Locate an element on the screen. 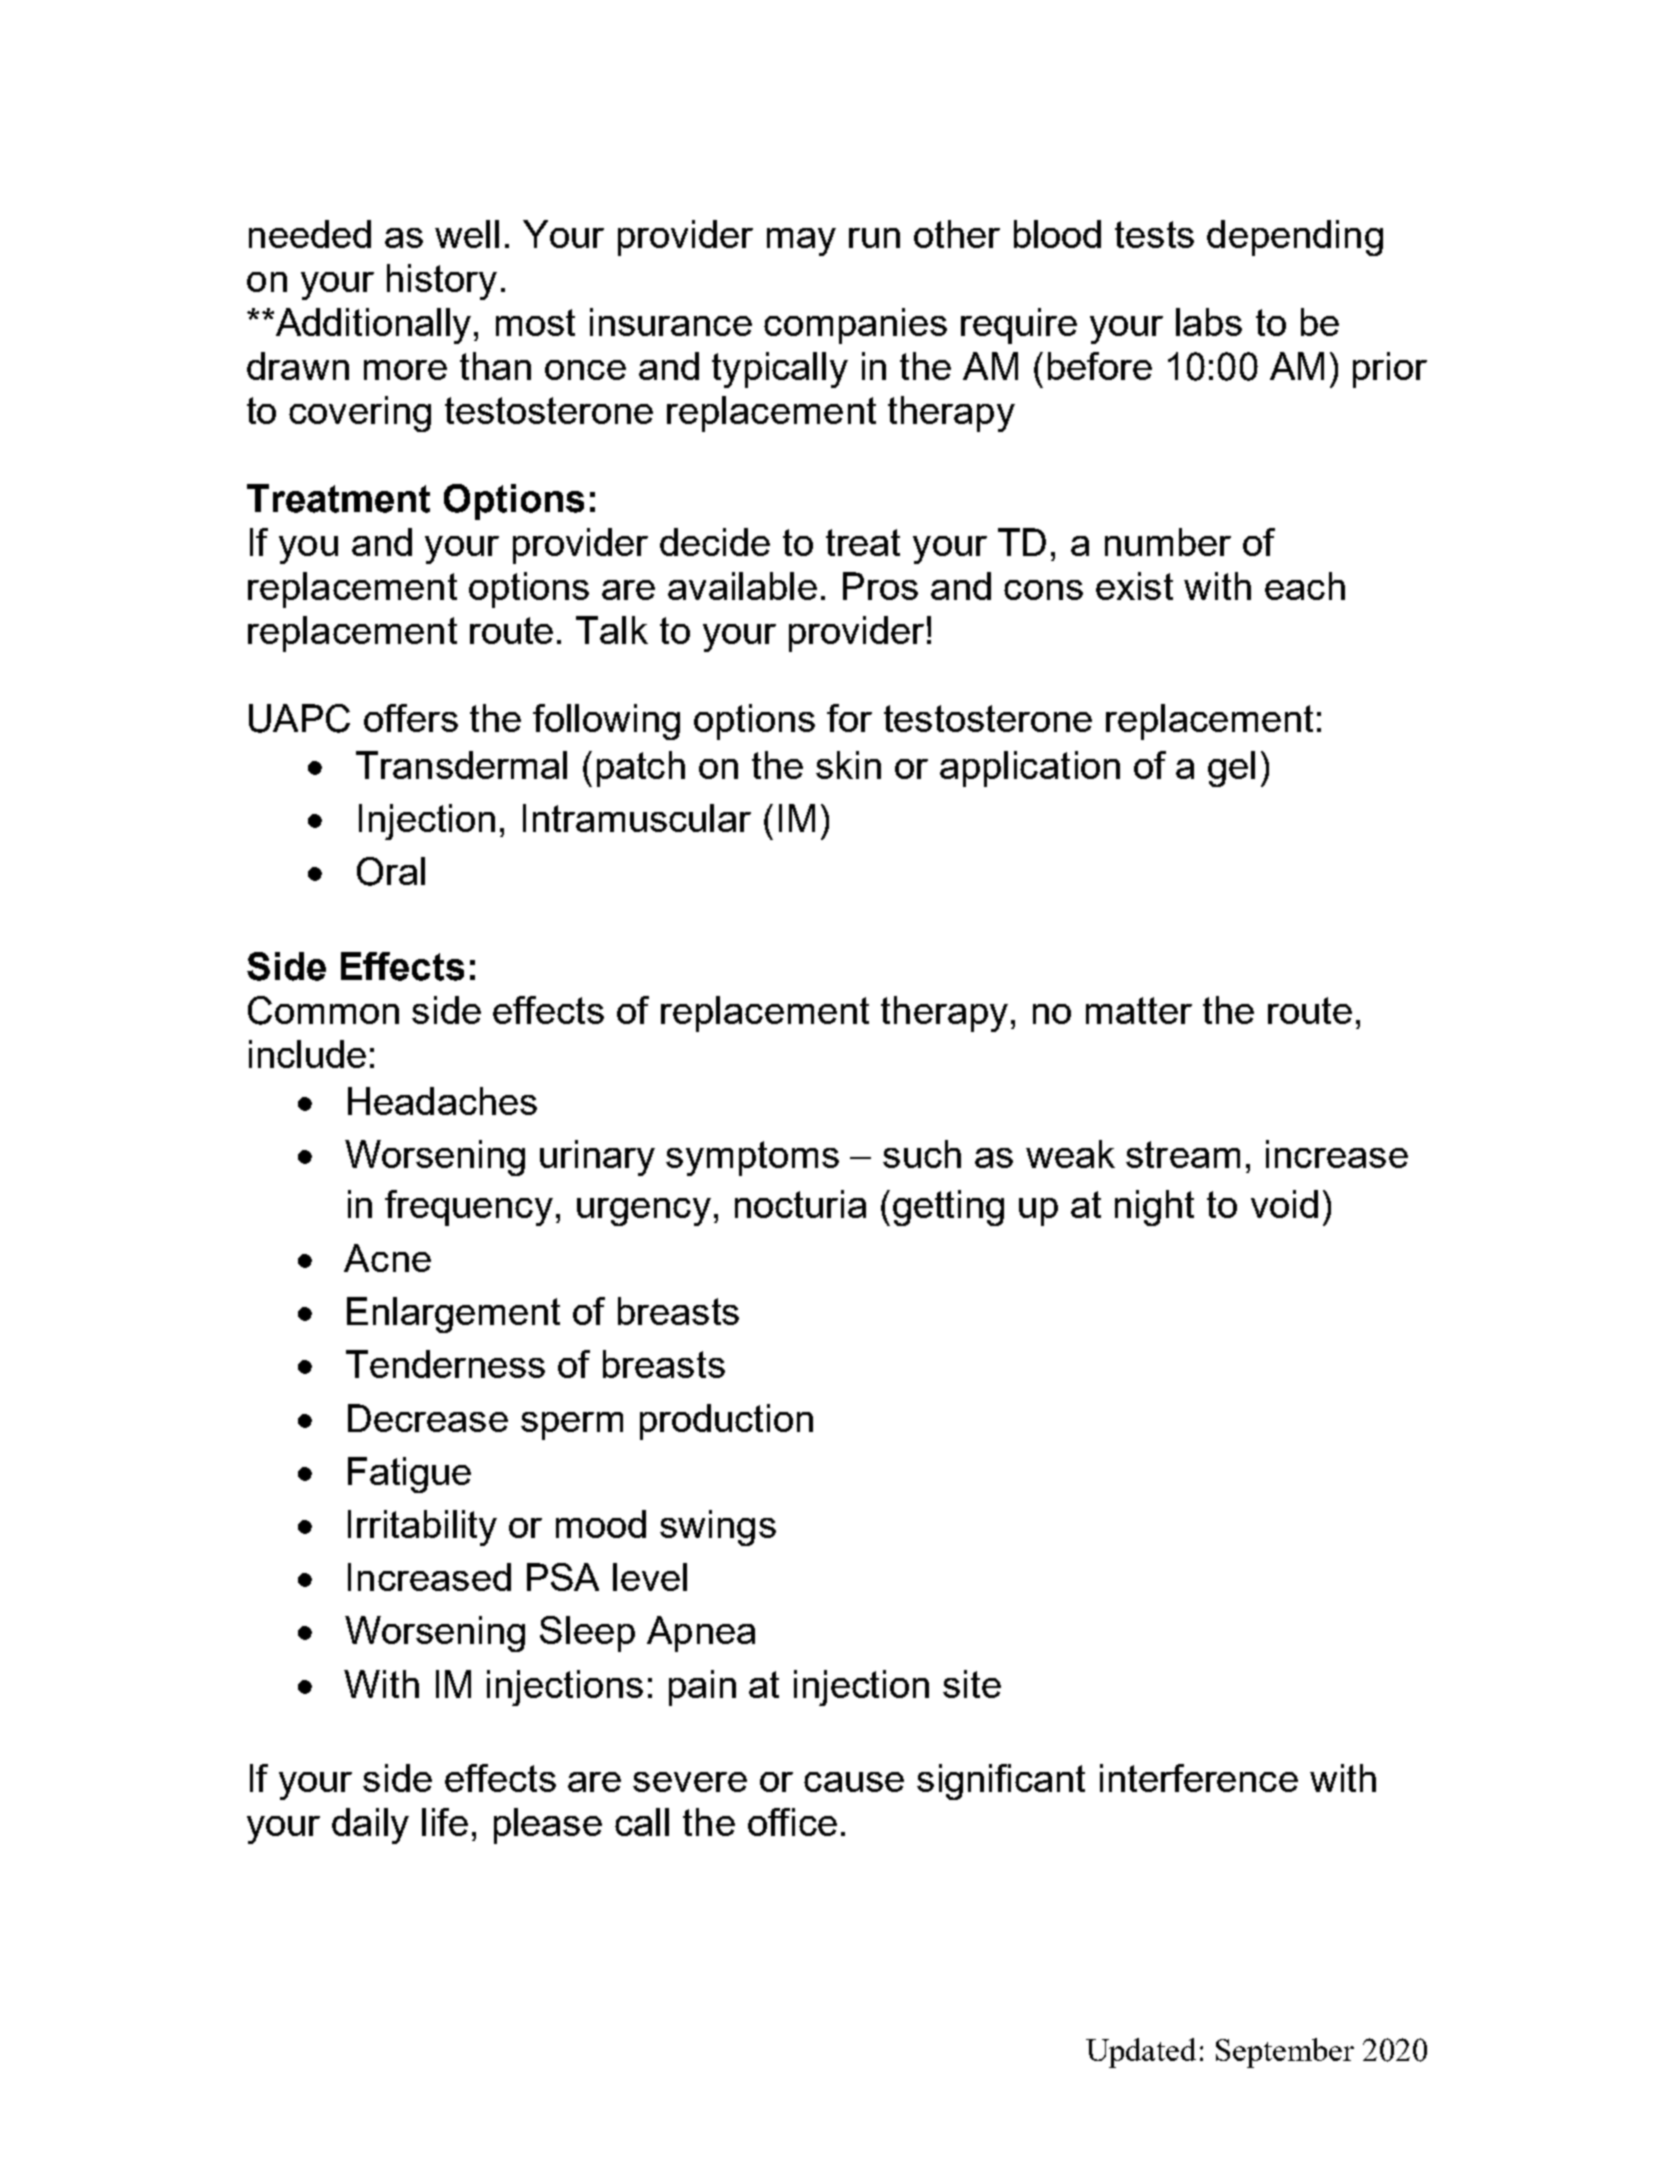  labs is located at coordinates (1209, 322).
